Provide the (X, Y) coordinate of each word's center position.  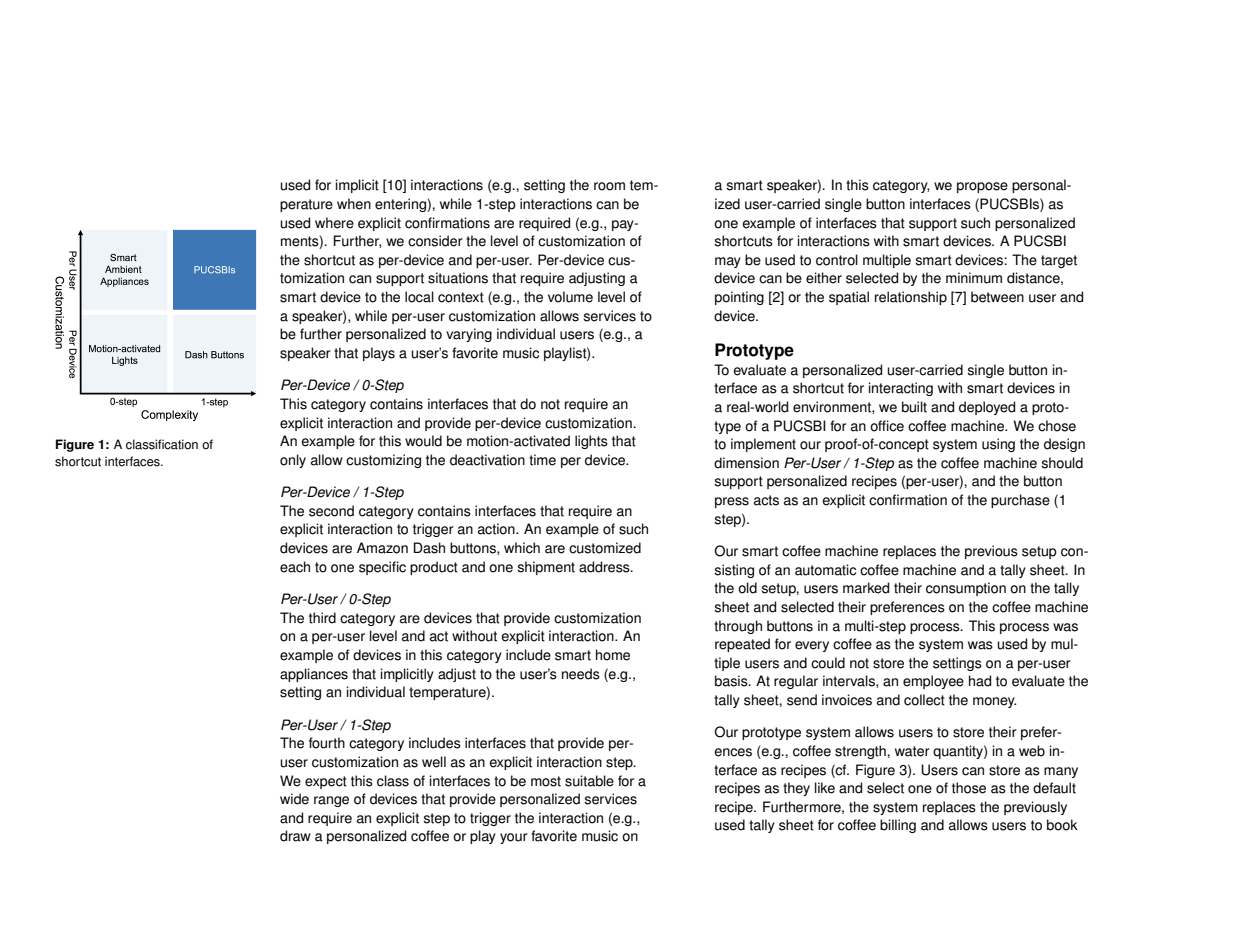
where (334, 223)
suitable (589, 781)
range (331, 801)
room (609, 186)
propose (982, 187)
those (969, 788)
